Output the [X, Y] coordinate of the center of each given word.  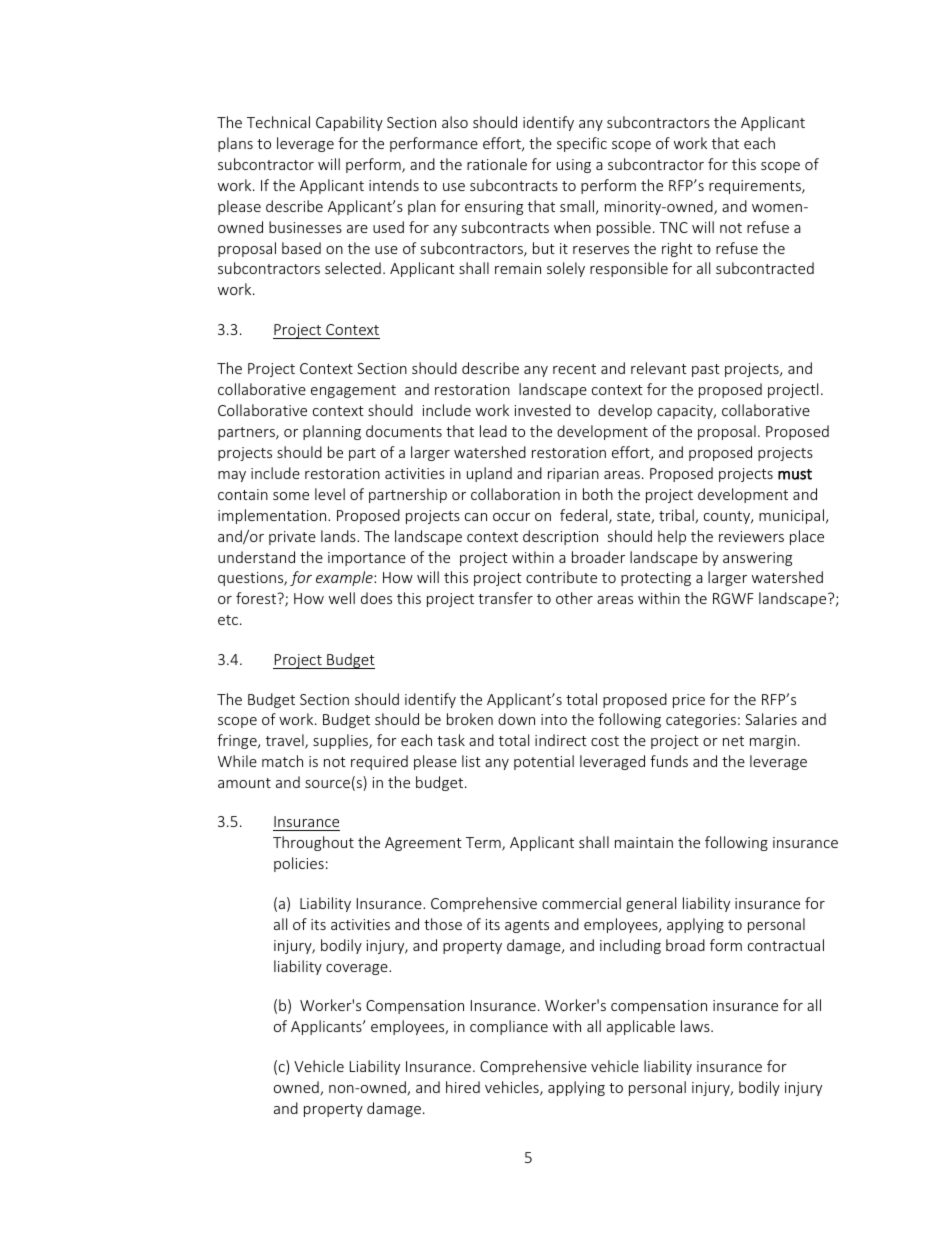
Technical [278, 122]
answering [757, 559]
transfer [505, 598]
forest [257, 598]
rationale [497, 164]
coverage [358, 969]
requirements [756, 187]
